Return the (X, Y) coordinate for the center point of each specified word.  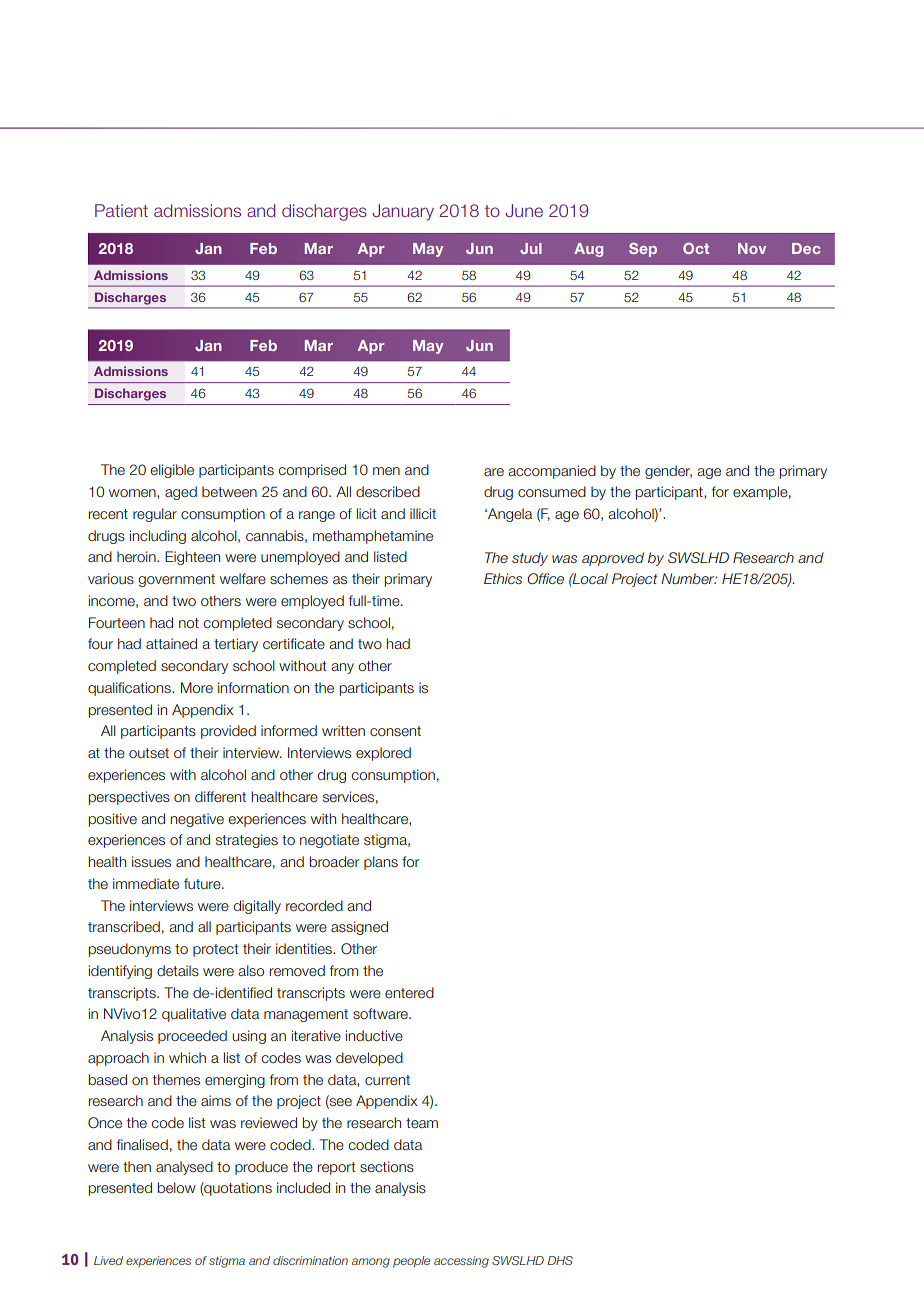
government (176, 580)
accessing (461, 1262)
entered (409, 993)
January (403, 212)
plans (381, 863)
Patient (121, 210)
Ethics (503, 578)
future (203, 883)
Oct (696, 248)
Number (689, 578)
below (177, 1188)
